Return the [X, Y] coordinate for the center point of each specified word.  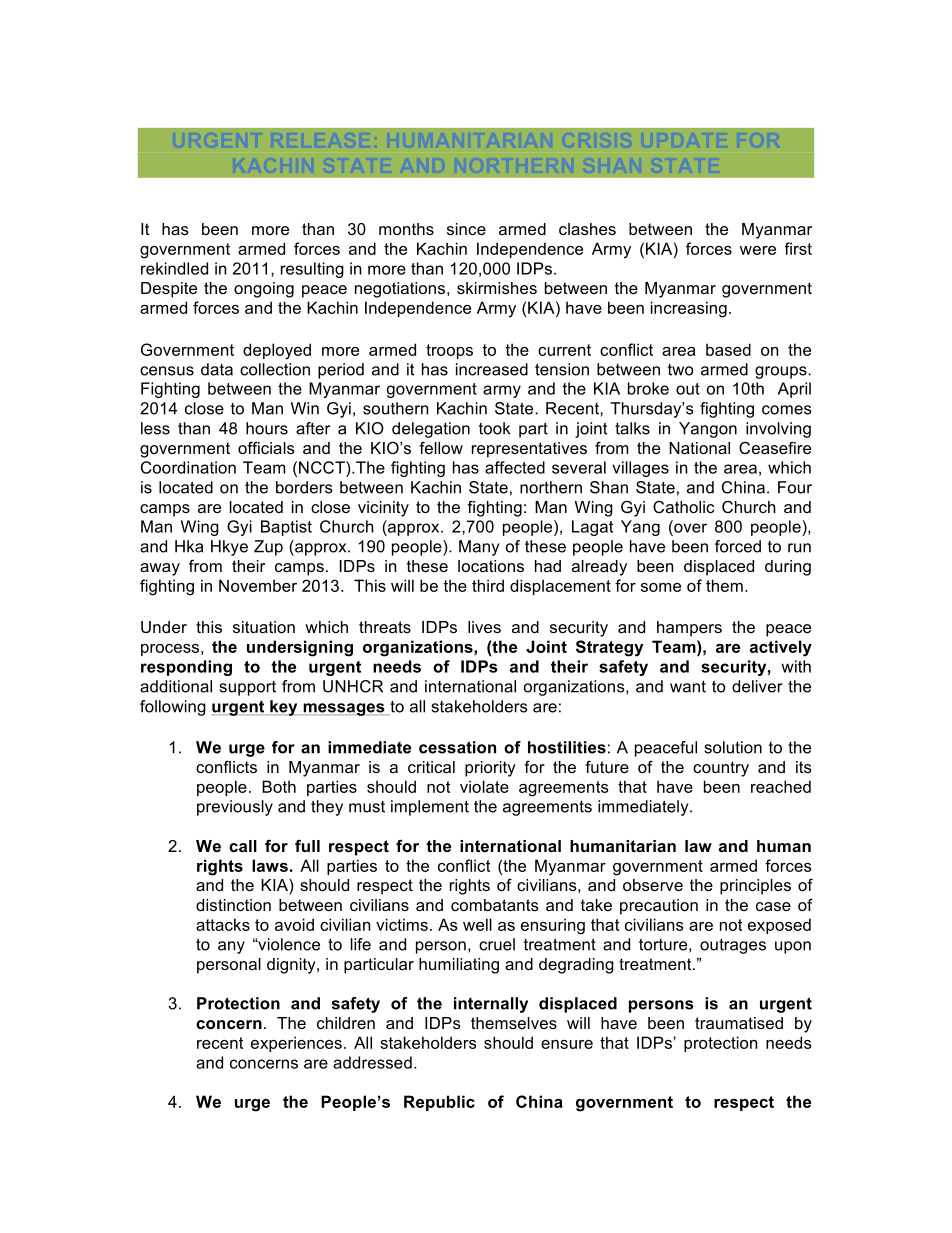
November [258, 585]
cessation [457, 747]
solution [733, 747]
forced [738, 546]
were [758, 250]
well [477, 924]
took [494, 428]
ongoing [264, 290]
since [466, 229]
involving [778, 430]
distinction [233, 905]
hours [267, 428]
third [488, 585]
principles [755, 887]
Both [279, 786]
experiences [296, 1044]
